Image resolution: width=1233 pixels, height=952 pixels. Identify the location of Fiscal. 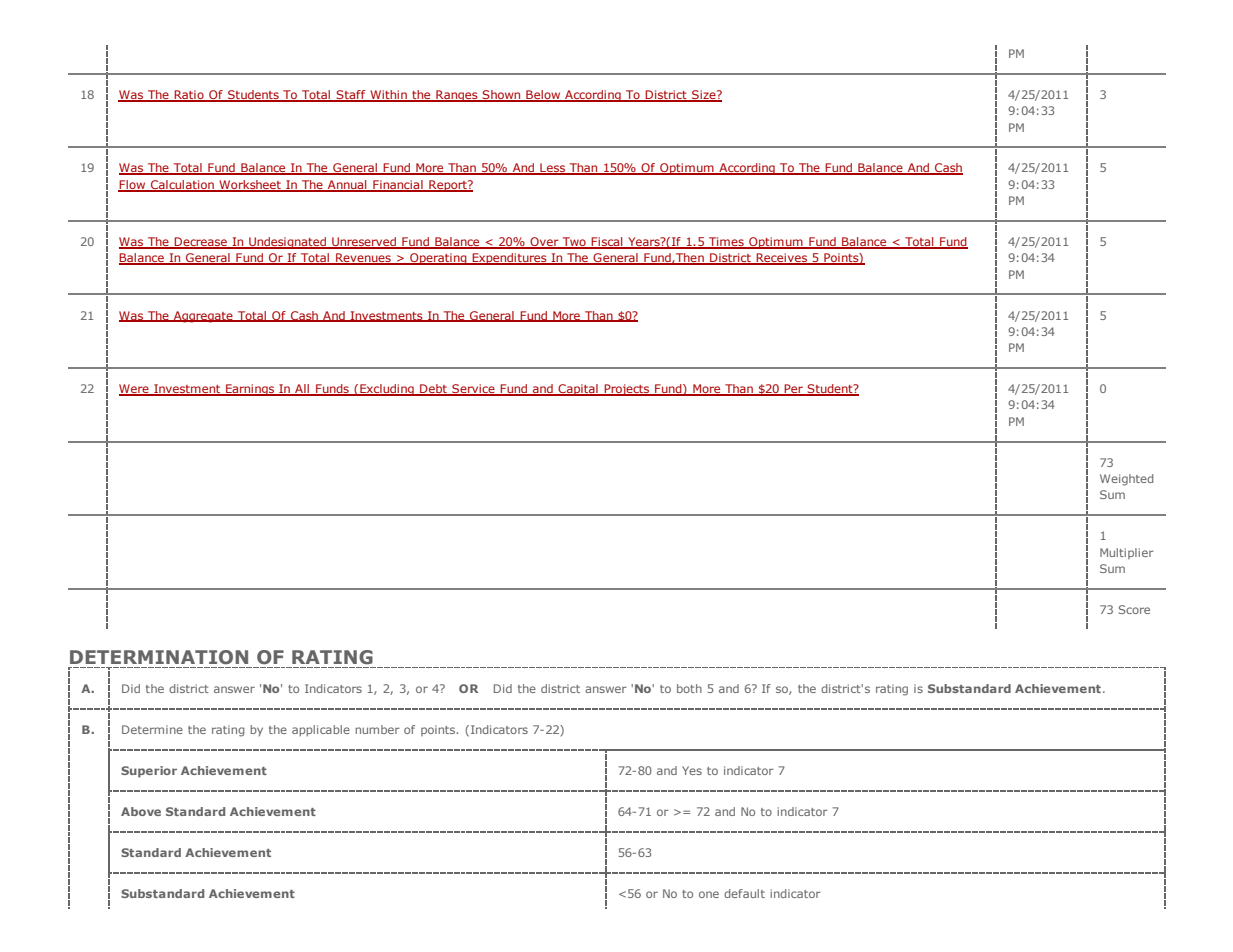
(607, 243).
